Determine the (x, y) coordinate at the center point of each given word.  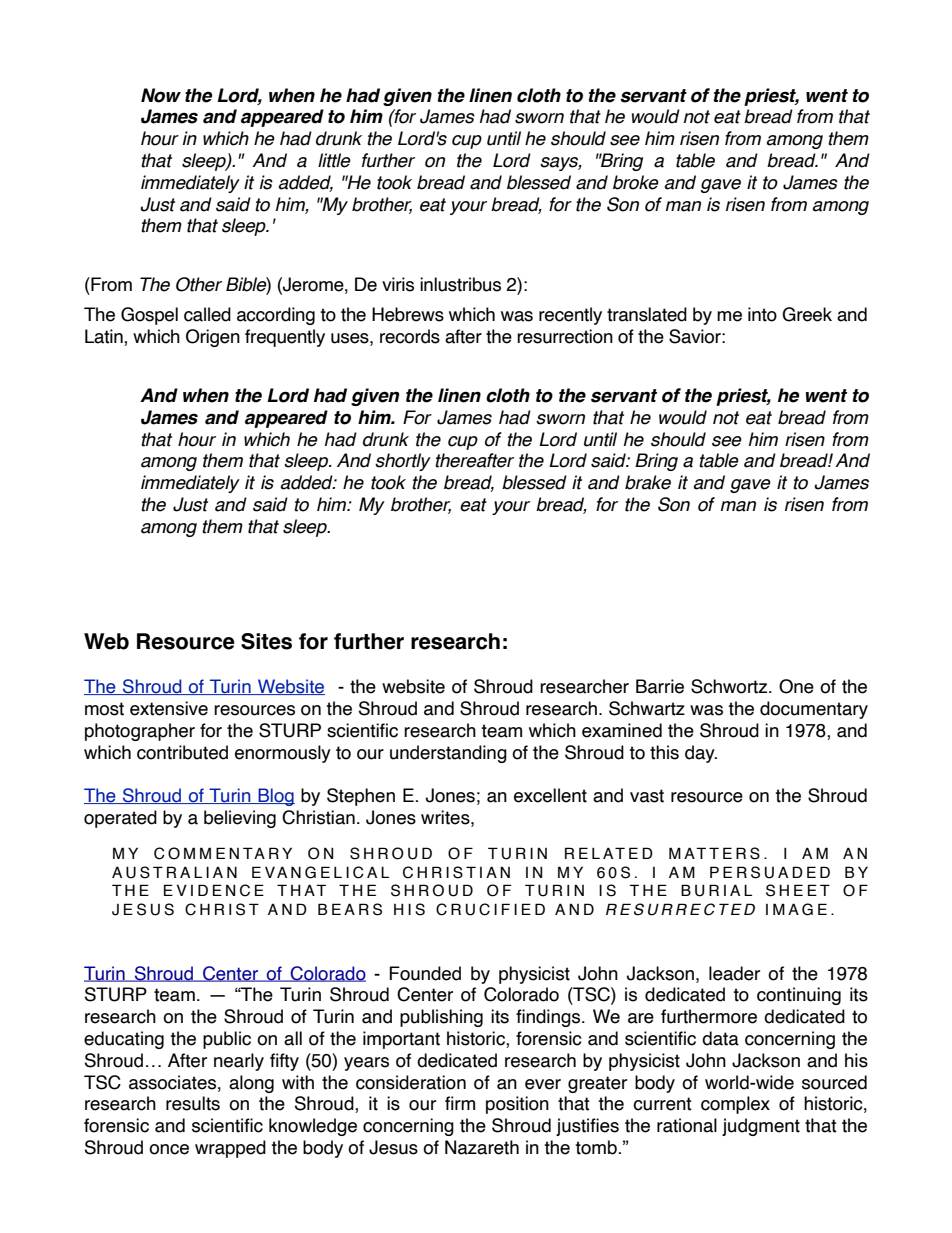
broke (636, 182)
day (701, 754)
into (762, 314)
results (193, 1103)
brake (648, 482)
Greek (807, 314)
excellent (550, 795)
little (334, 160)
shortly (403, 462)
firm (460, 1103)
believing (240, 819)
